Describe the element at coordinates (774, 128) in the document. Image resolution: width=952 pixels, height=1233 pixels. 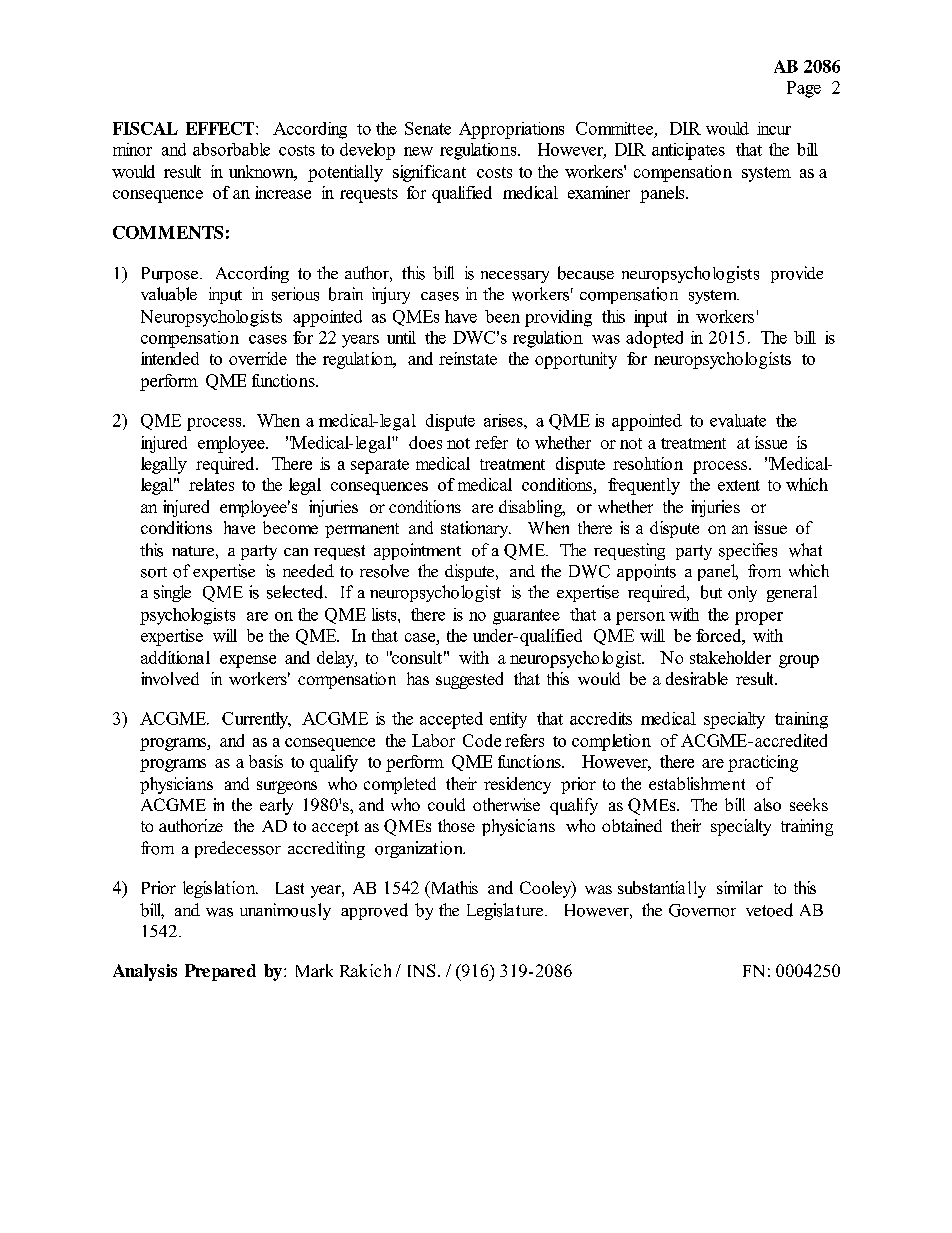
I see `incur` at that location.
